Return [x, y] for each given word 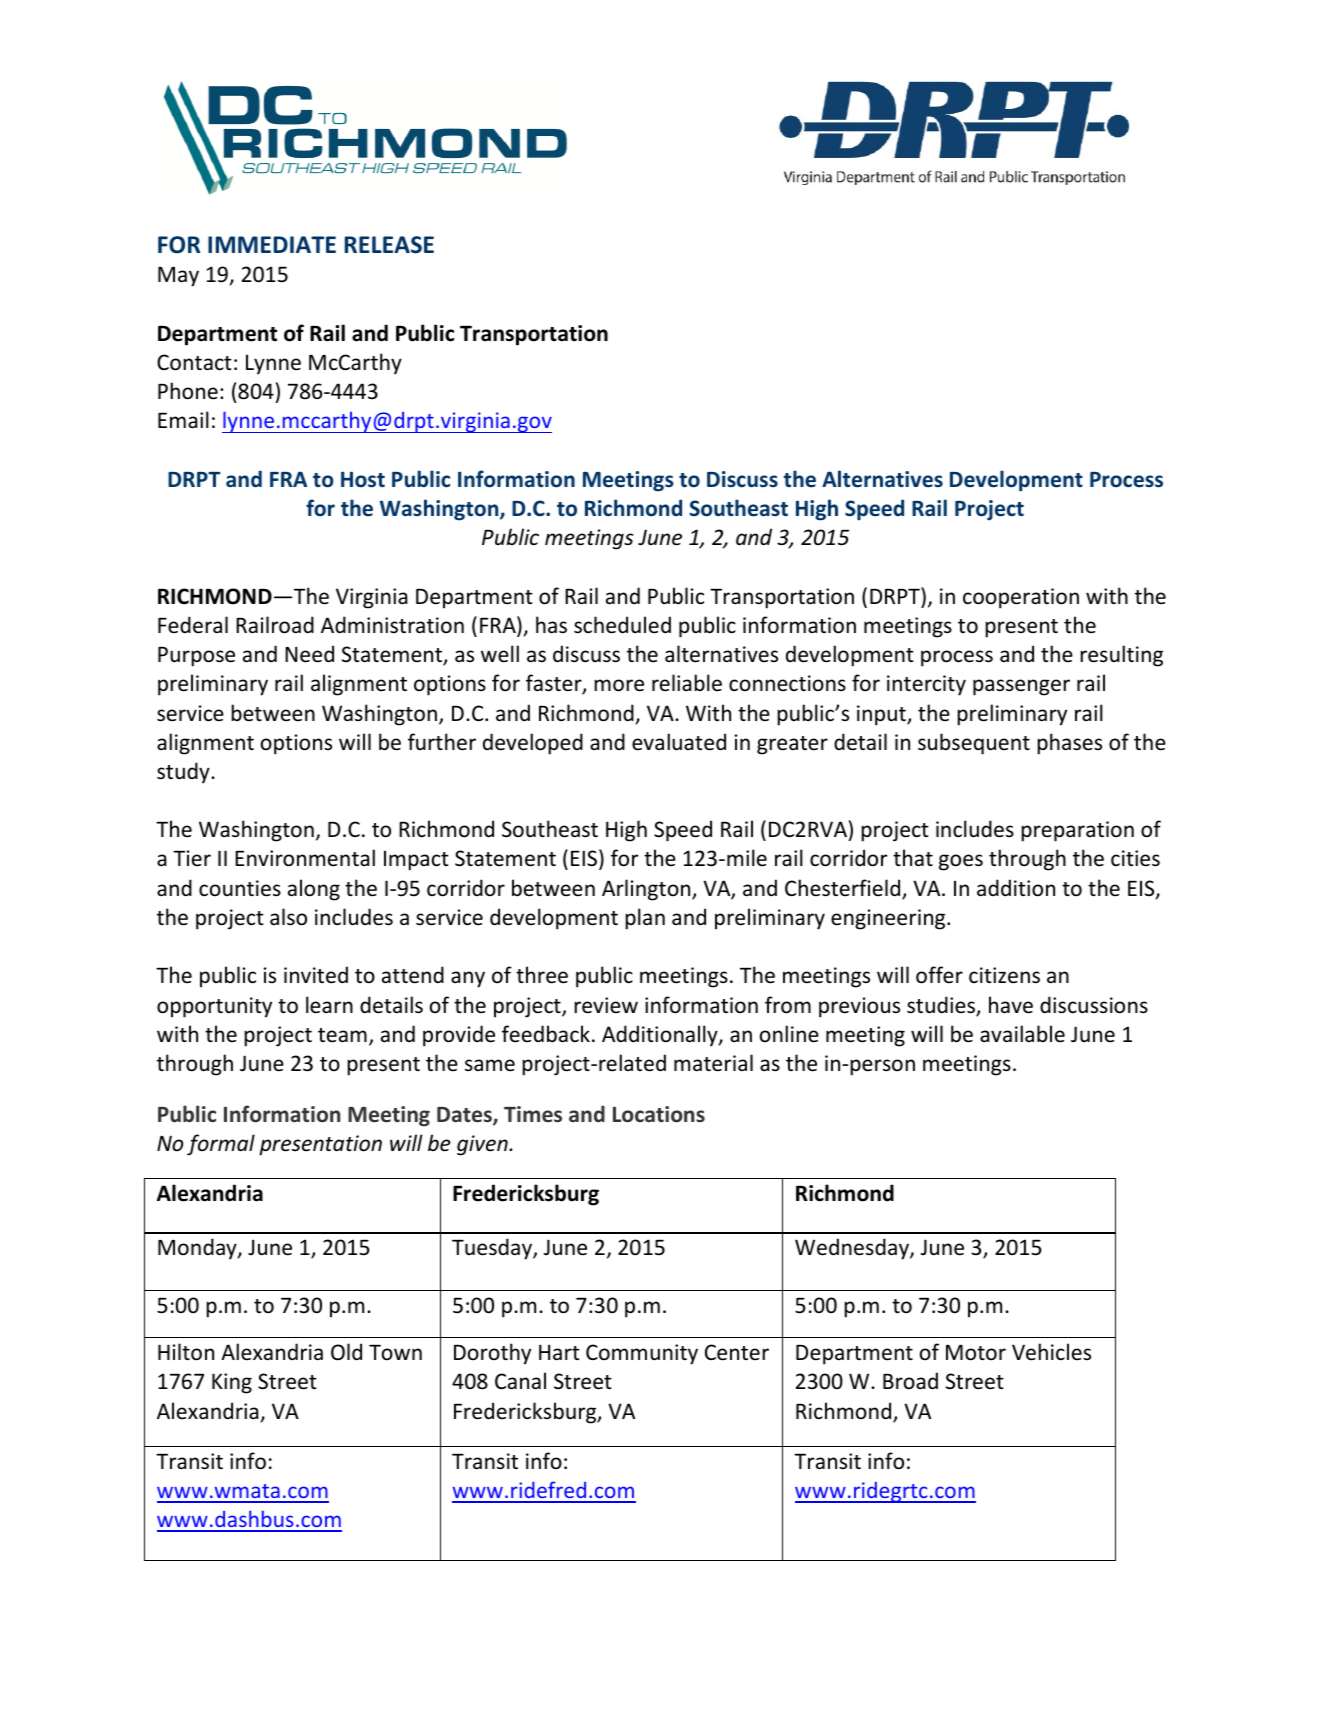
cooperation [1021, 598]
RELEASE [389, 245]
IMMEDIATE [272, 244]
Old [346, 1352]
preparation [1077, 831]
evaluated [679, 742]
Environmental [305, 858]
